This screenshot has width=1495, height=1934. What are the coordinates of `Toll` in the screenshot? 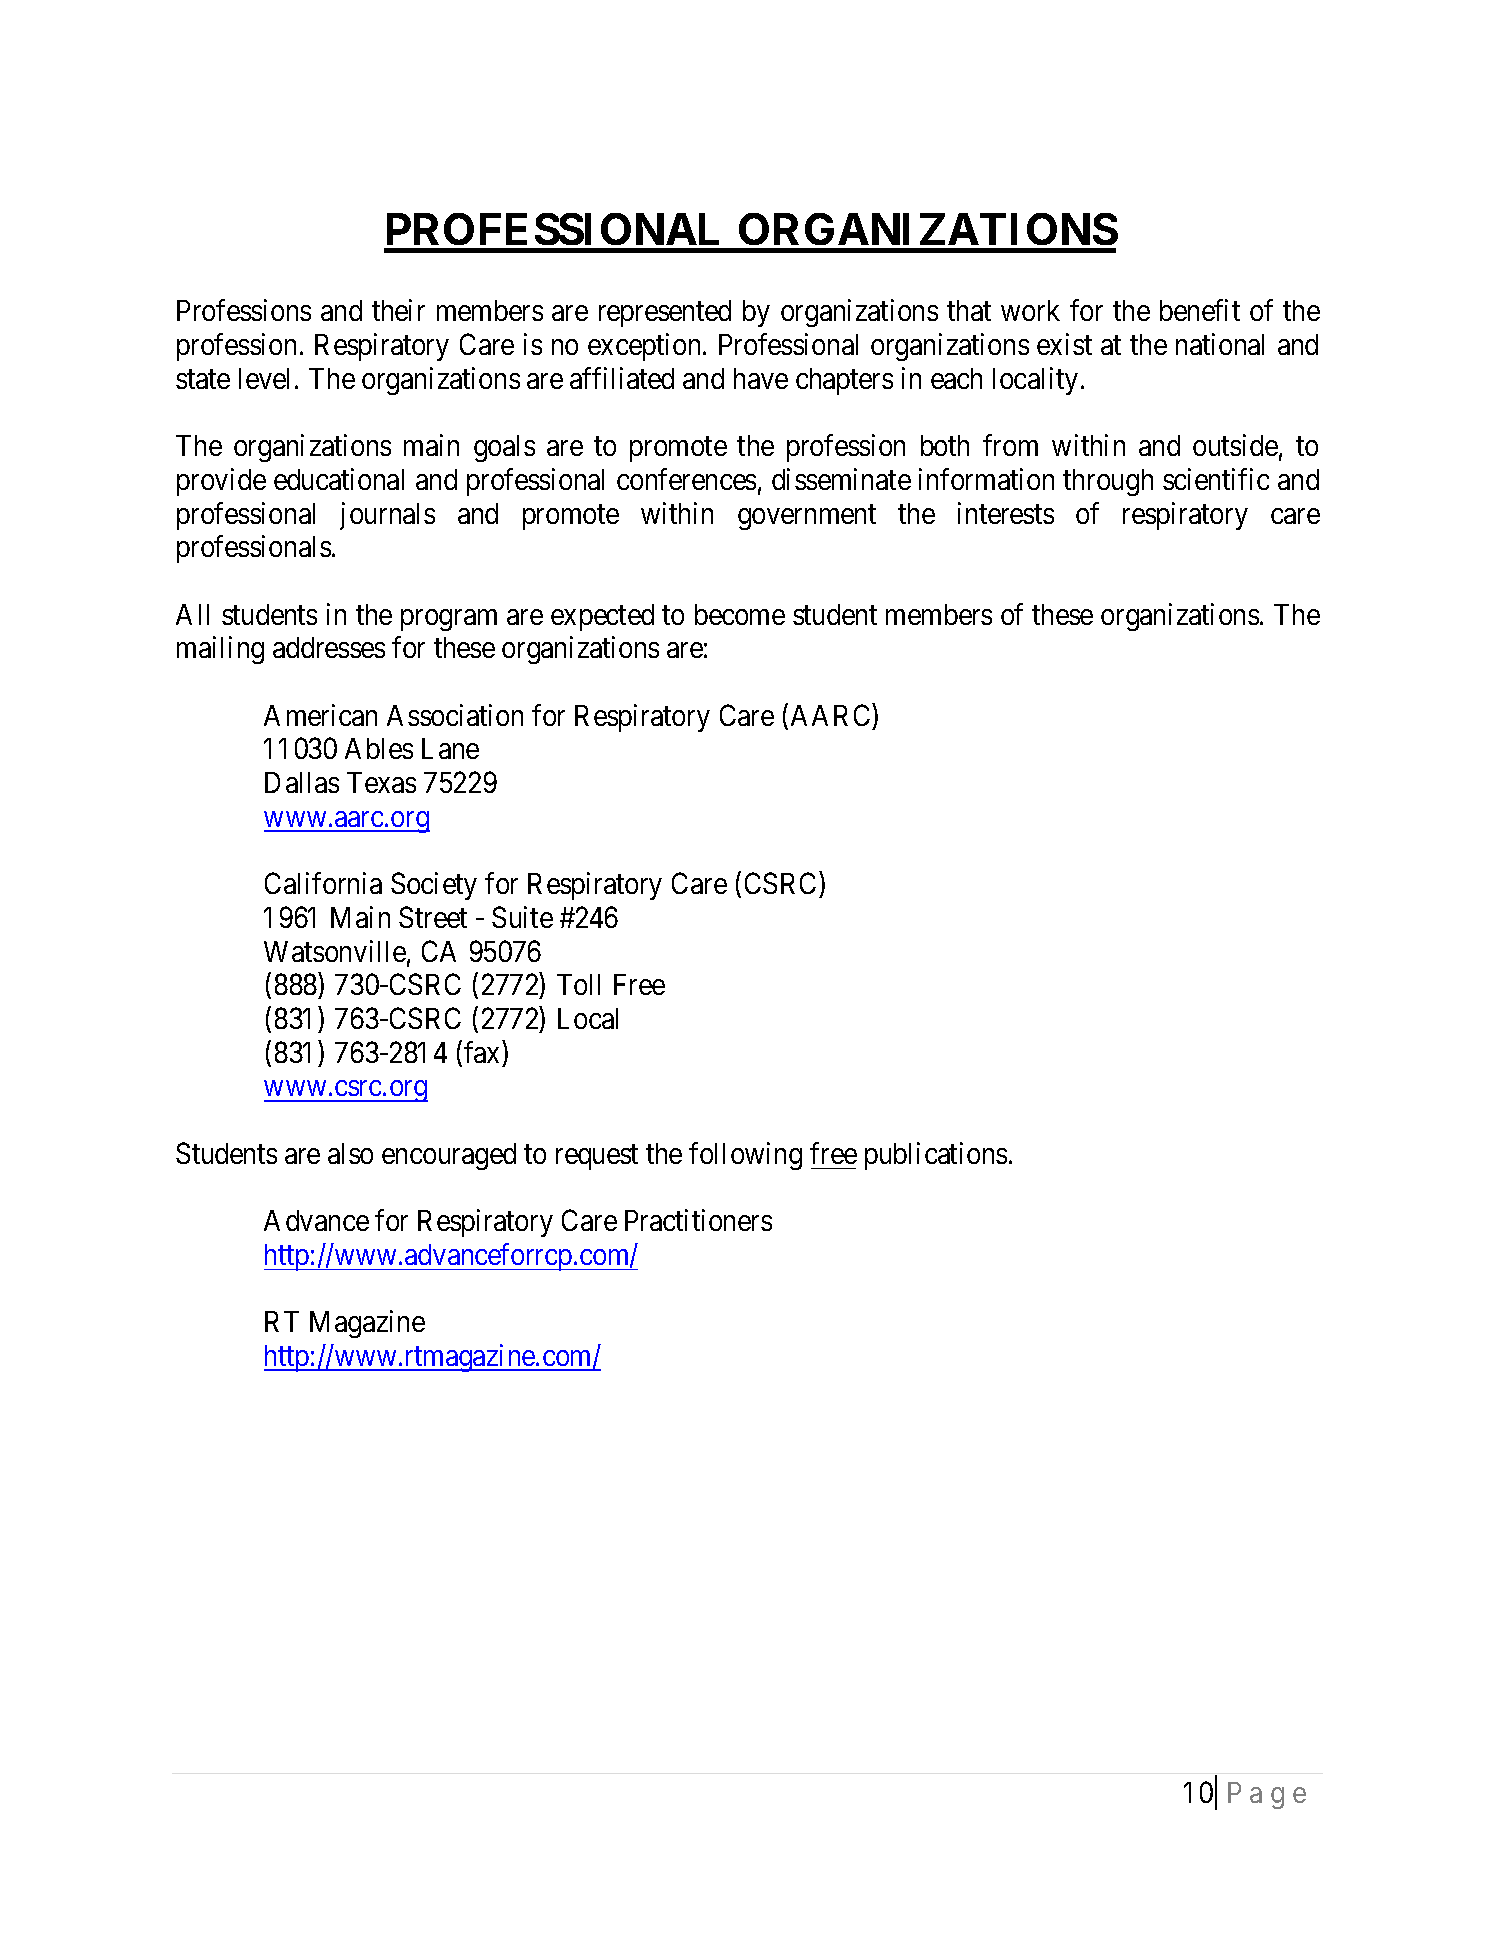 It's located at (578, 984).
